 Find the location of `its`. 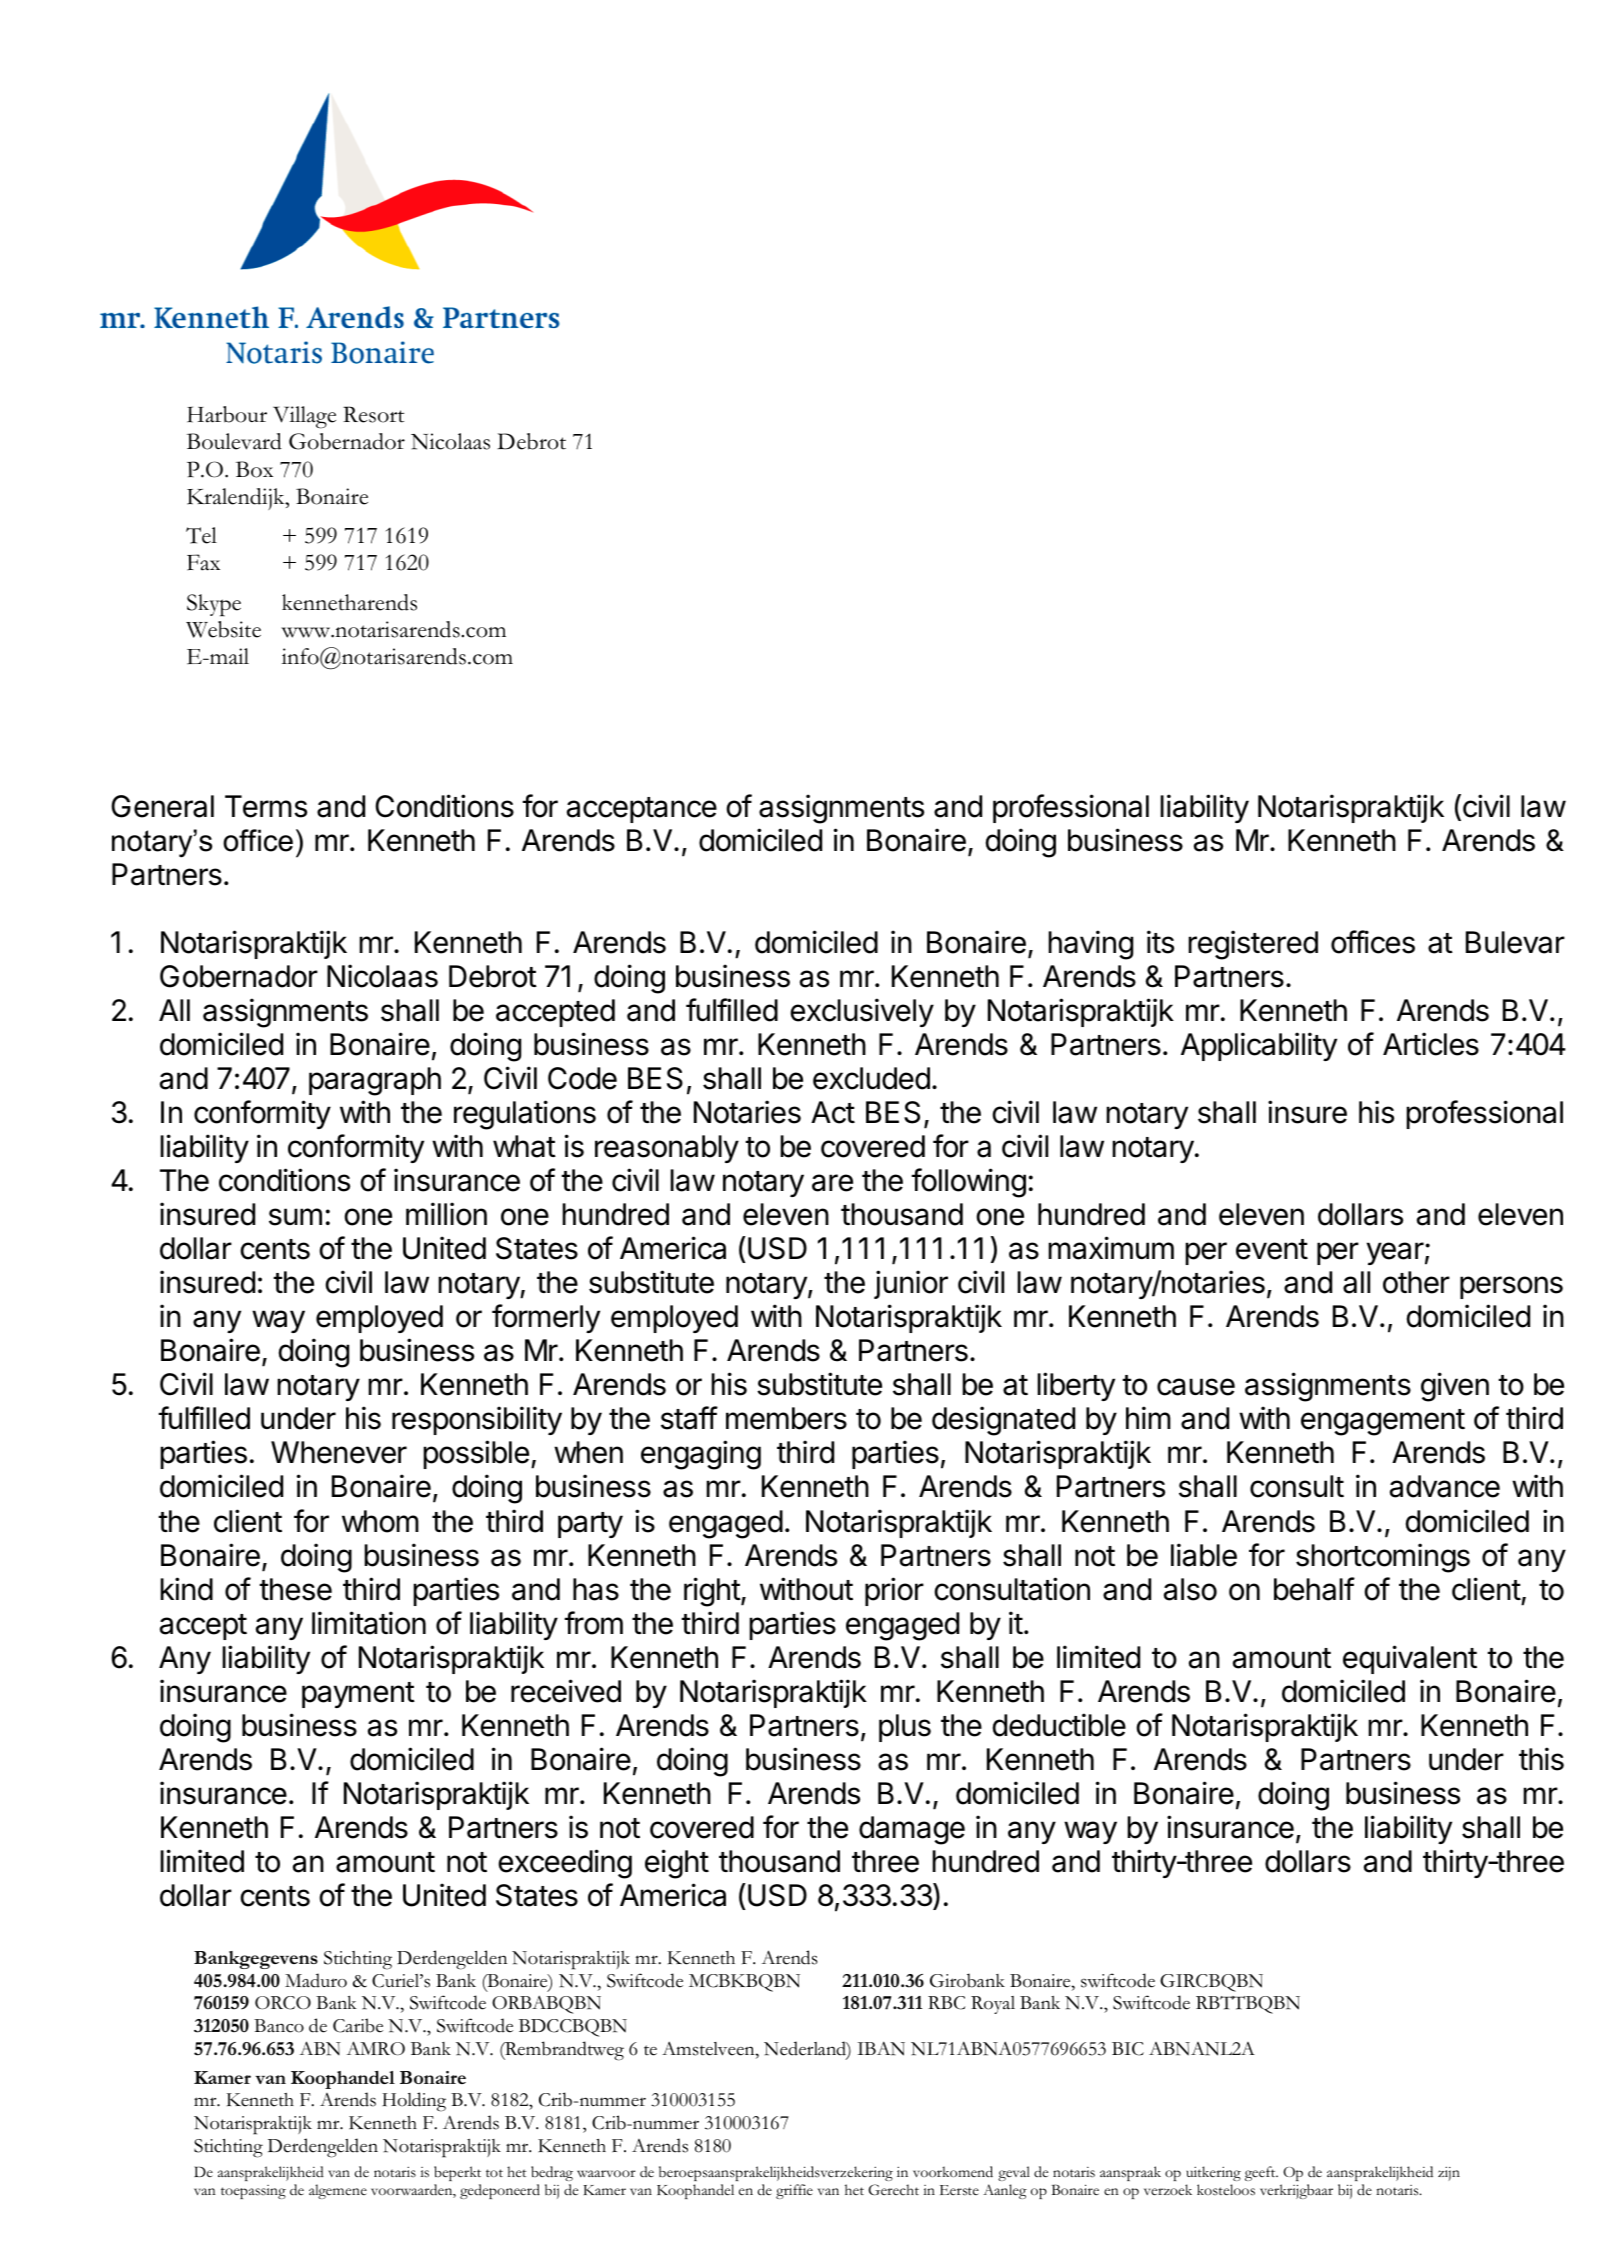

its is located at coordinates (1160, 942).
